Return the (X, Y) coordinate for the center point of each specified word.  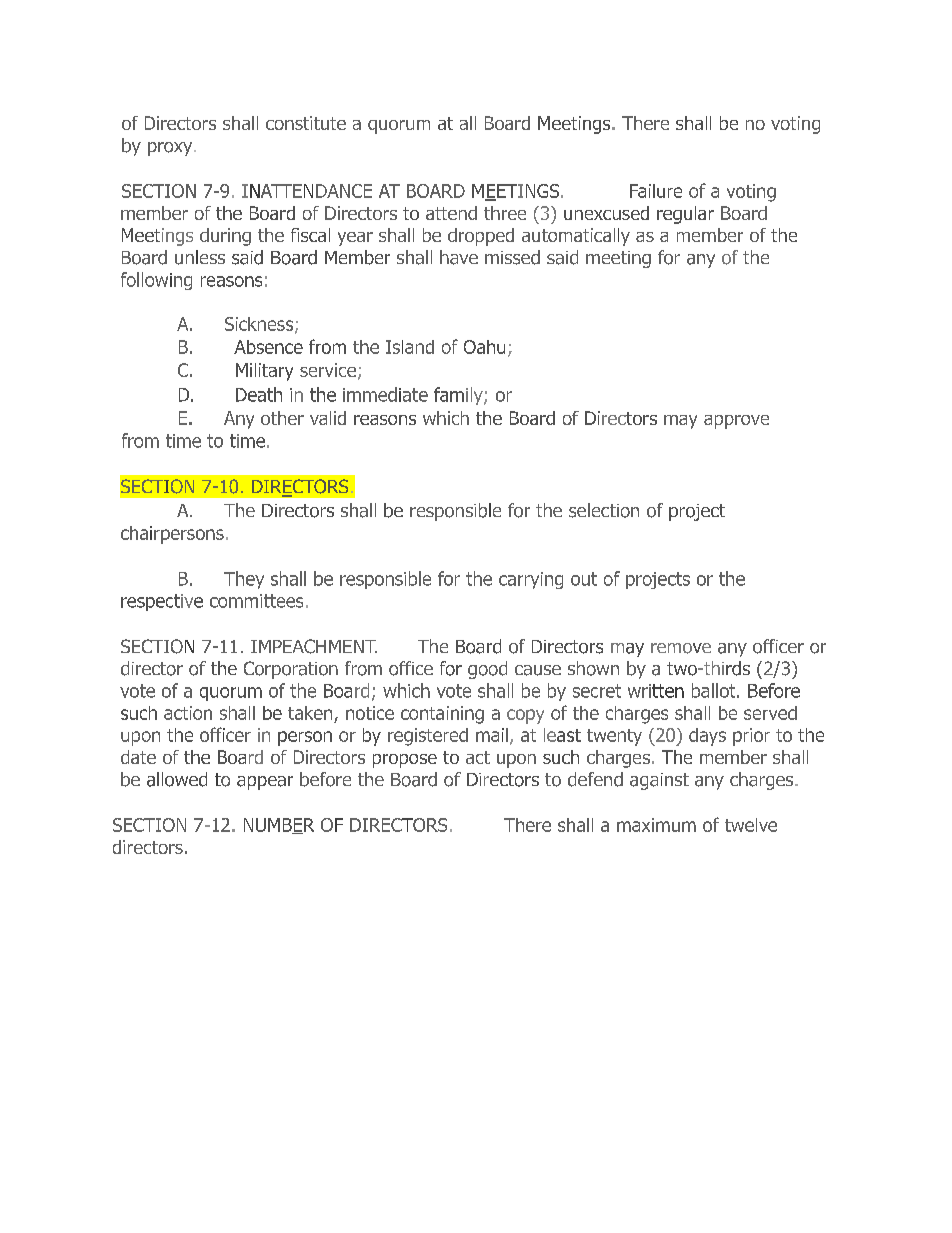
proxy (171, 149)
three (505, 213)
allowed (177, 779)
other (282, 418)
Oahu (484, 347)
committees (256, 601)
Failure (656, 191)
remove (681, 648)
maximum (656, 825)
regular (685, 215)
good (487, 670)
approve (736, 422)
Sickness (260, 325)
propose (405, 761)
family (459, 396)
